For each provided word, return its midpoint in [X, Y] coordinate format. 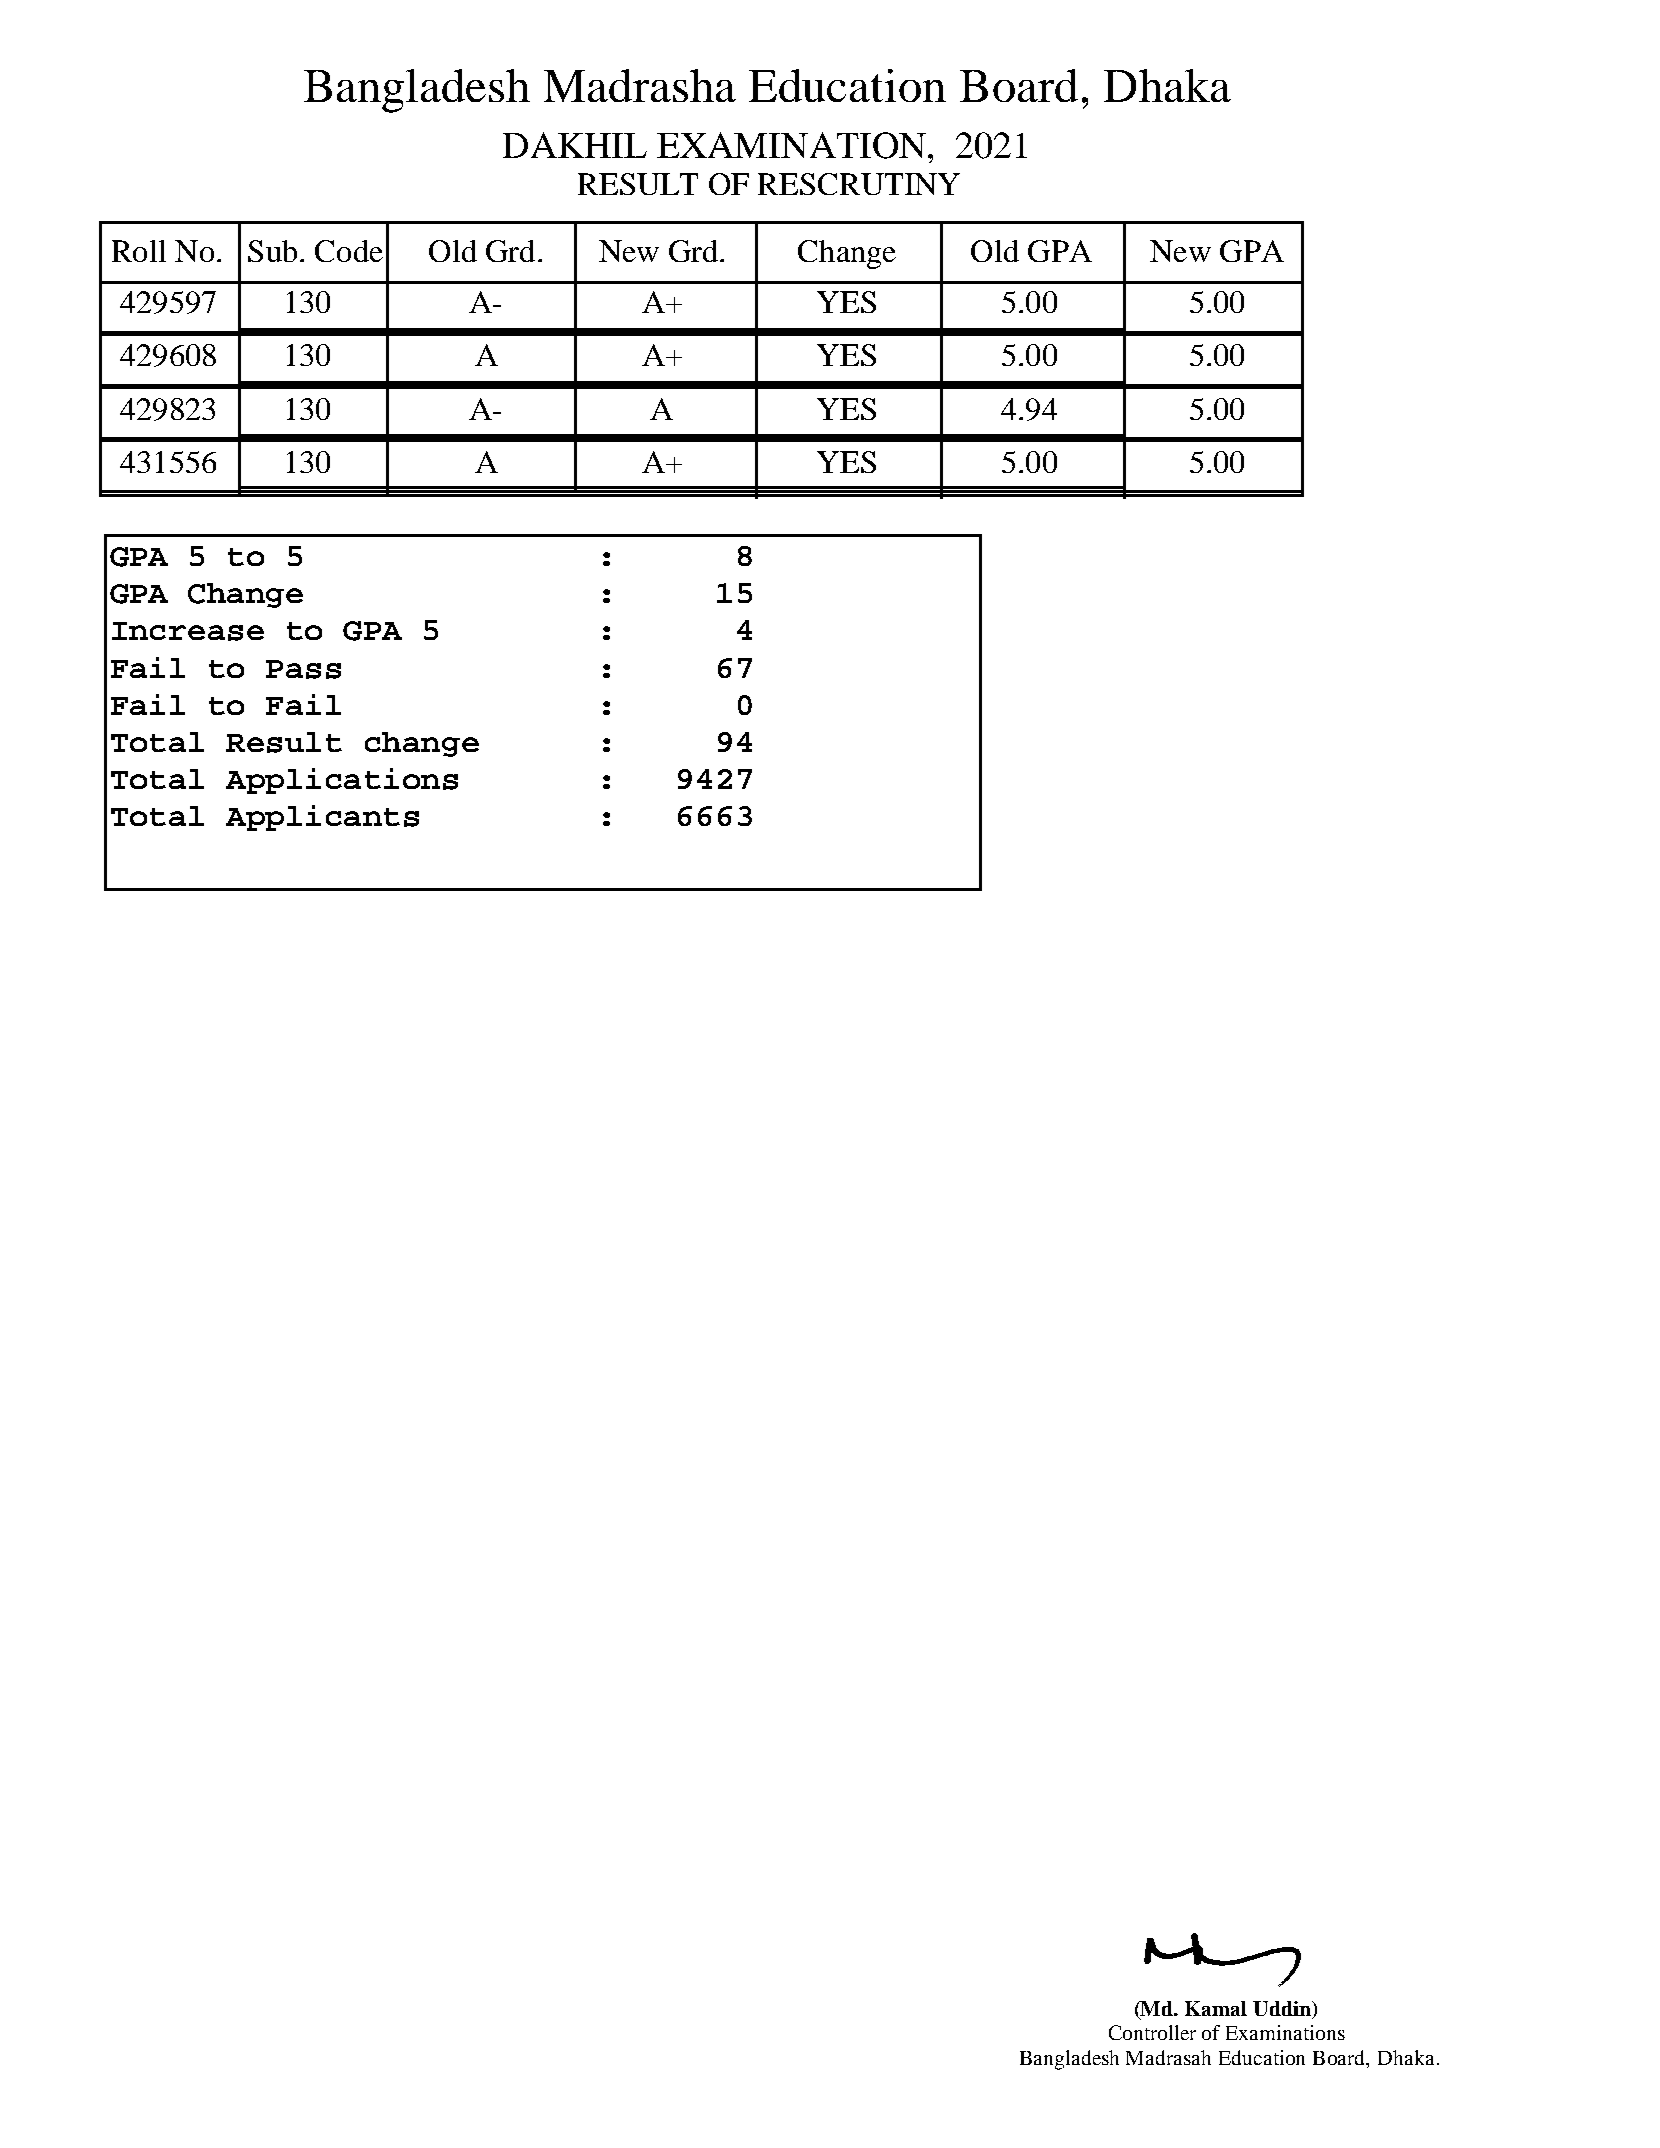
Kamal [1216, 2008]
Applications [342, 781]
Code [349, 251]
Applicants [322, 818]
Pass [303, 669]
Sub [272, 251]
